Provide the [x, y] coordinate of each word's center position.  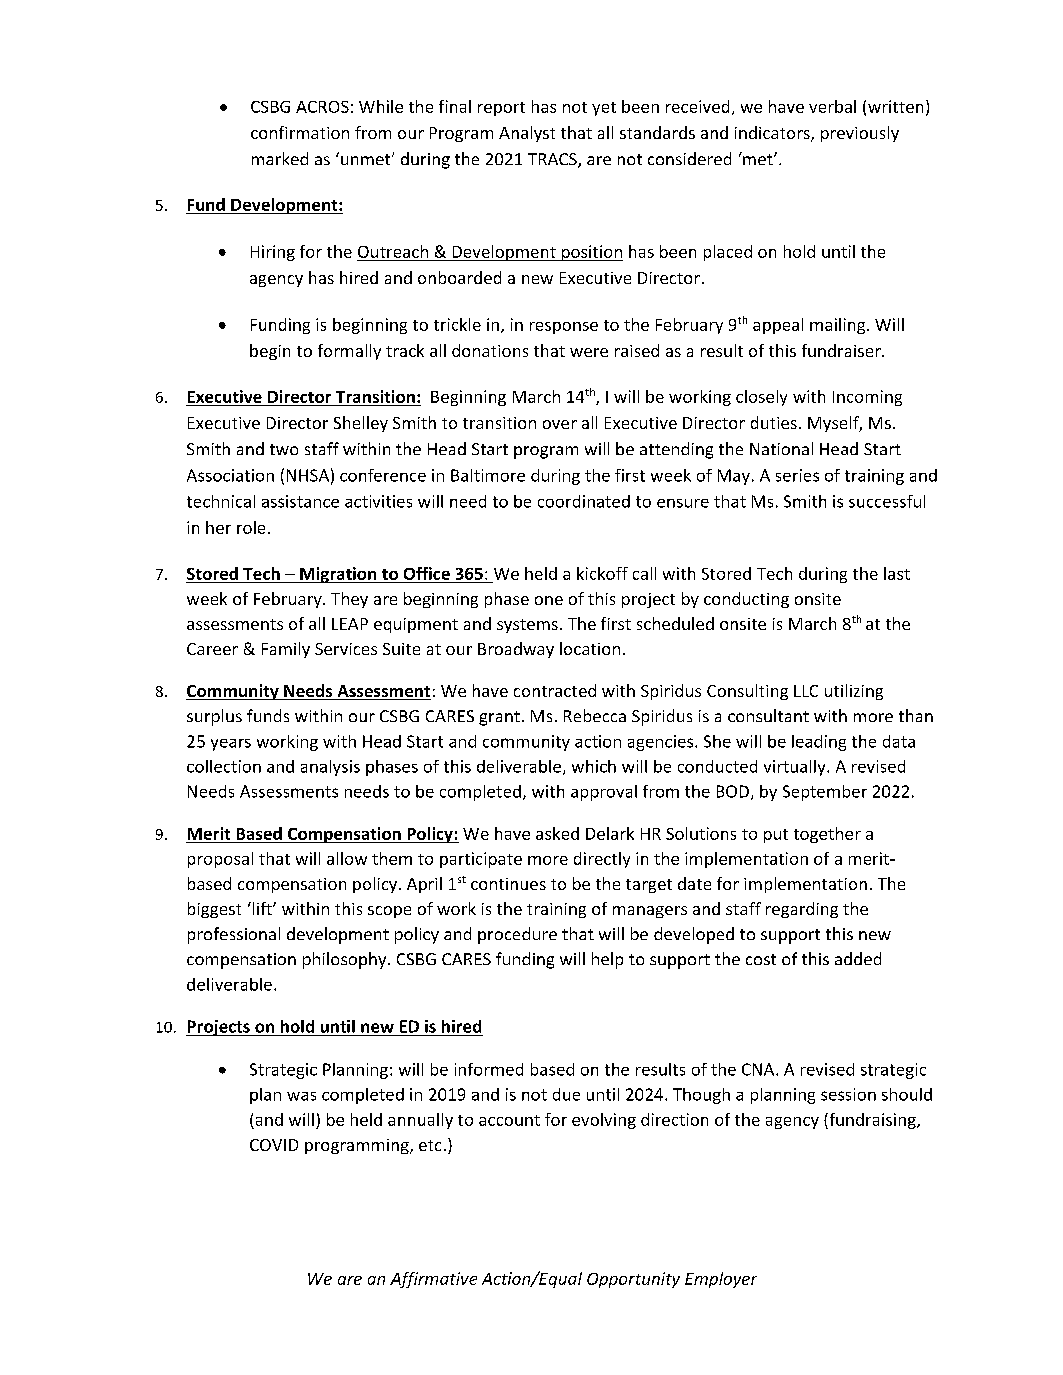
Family [286, 650]
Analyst [527, 134]
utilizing [854, 692]
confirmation [300, 132]
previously [860, 134]
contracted [555, 690]
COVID [274, 1145]
